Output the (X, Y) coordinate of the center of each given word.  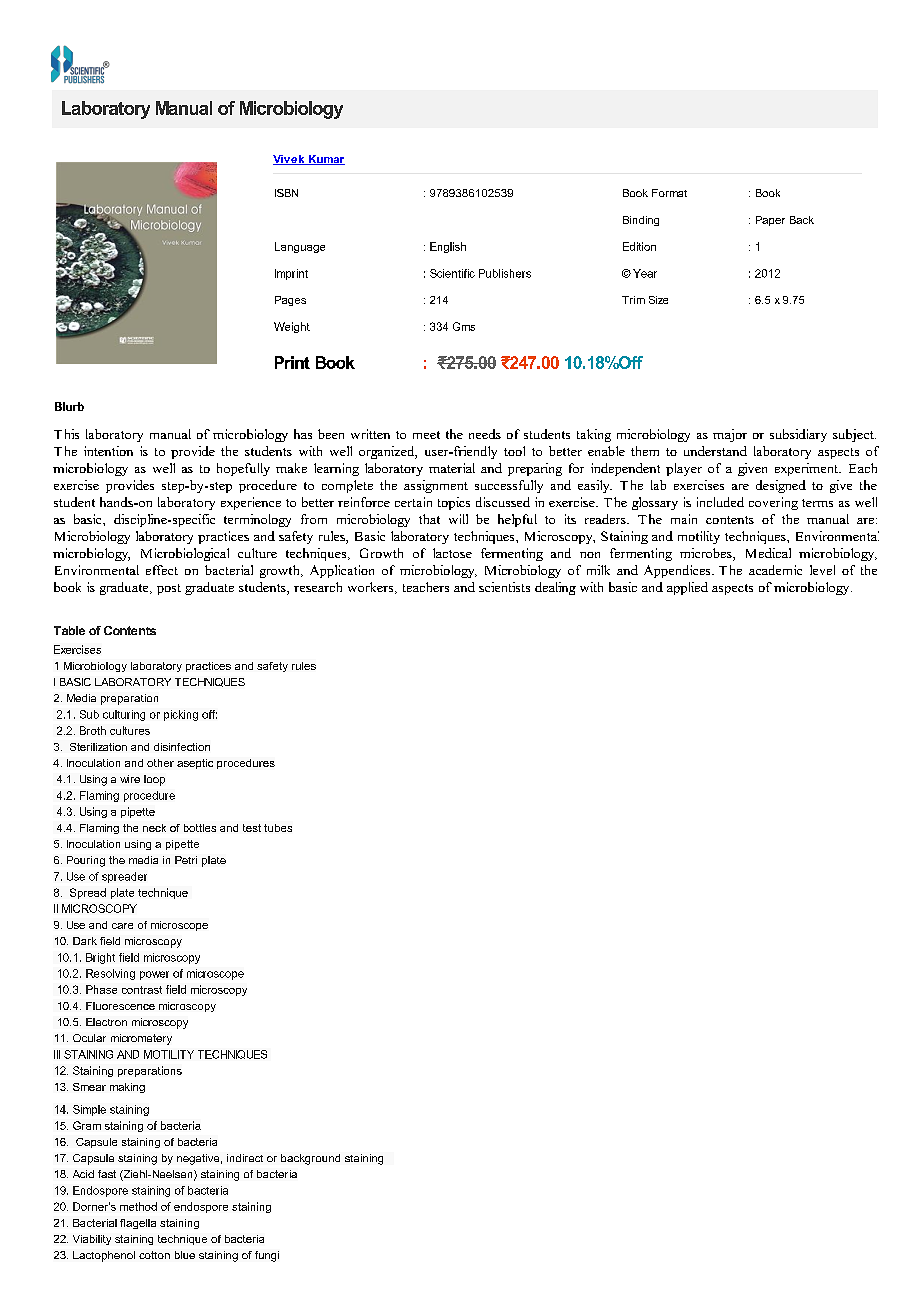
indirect (245, 1158)
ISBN (286, 193)
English (448, 247)
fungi (267, 1256)
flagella (138, 1224)
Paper (770, 221)
